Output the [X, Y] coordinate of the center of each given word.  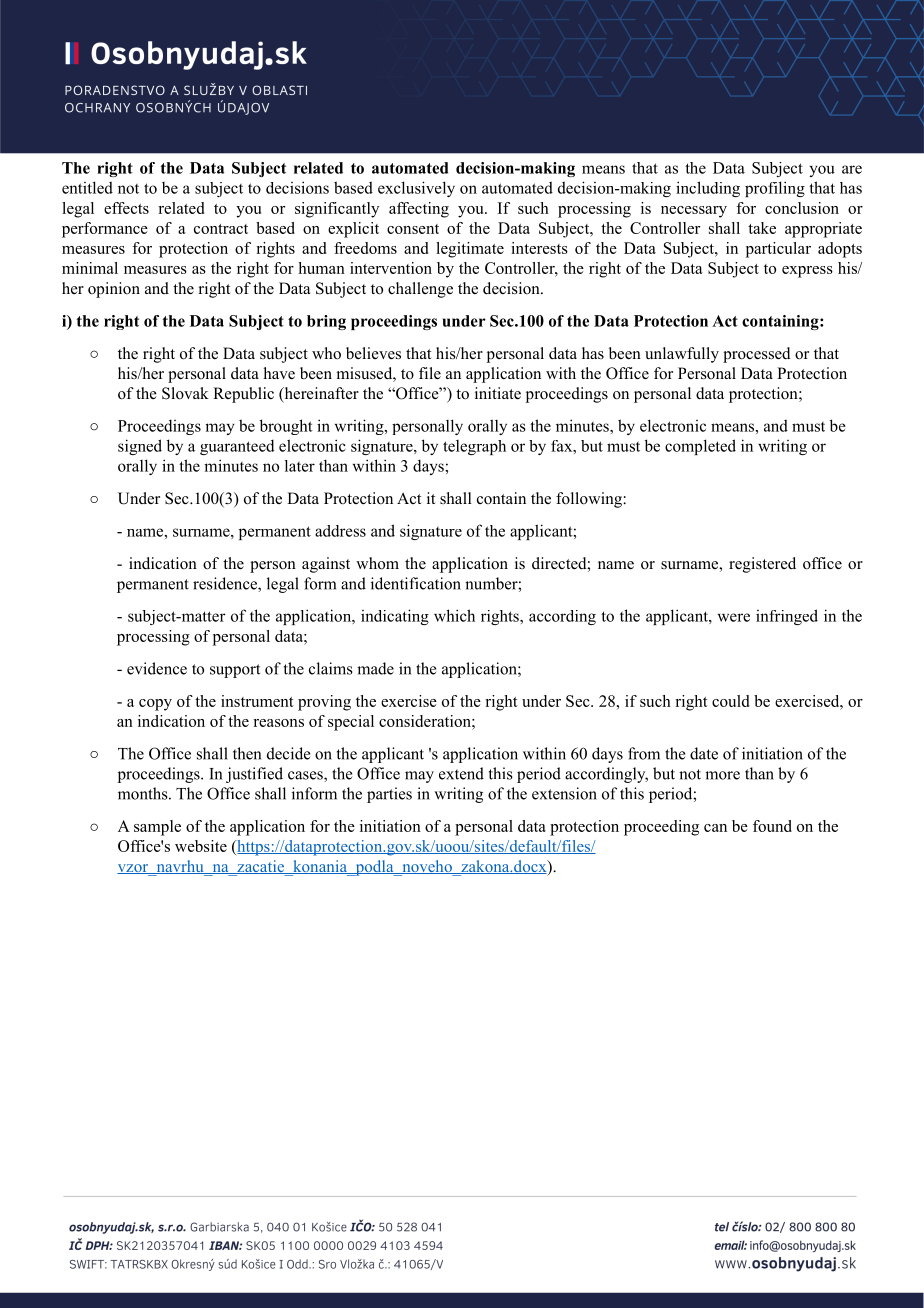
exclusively [416, 189]
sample [157, 828]
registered [762, 565]
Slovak [185, 393]
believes [373, 353]
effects [126, 208]
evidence [157, 668]
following [590, 500]
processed [757, 355]
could [730, 701]
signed [140, 447]
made [375, 668]
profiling [775, 189]
